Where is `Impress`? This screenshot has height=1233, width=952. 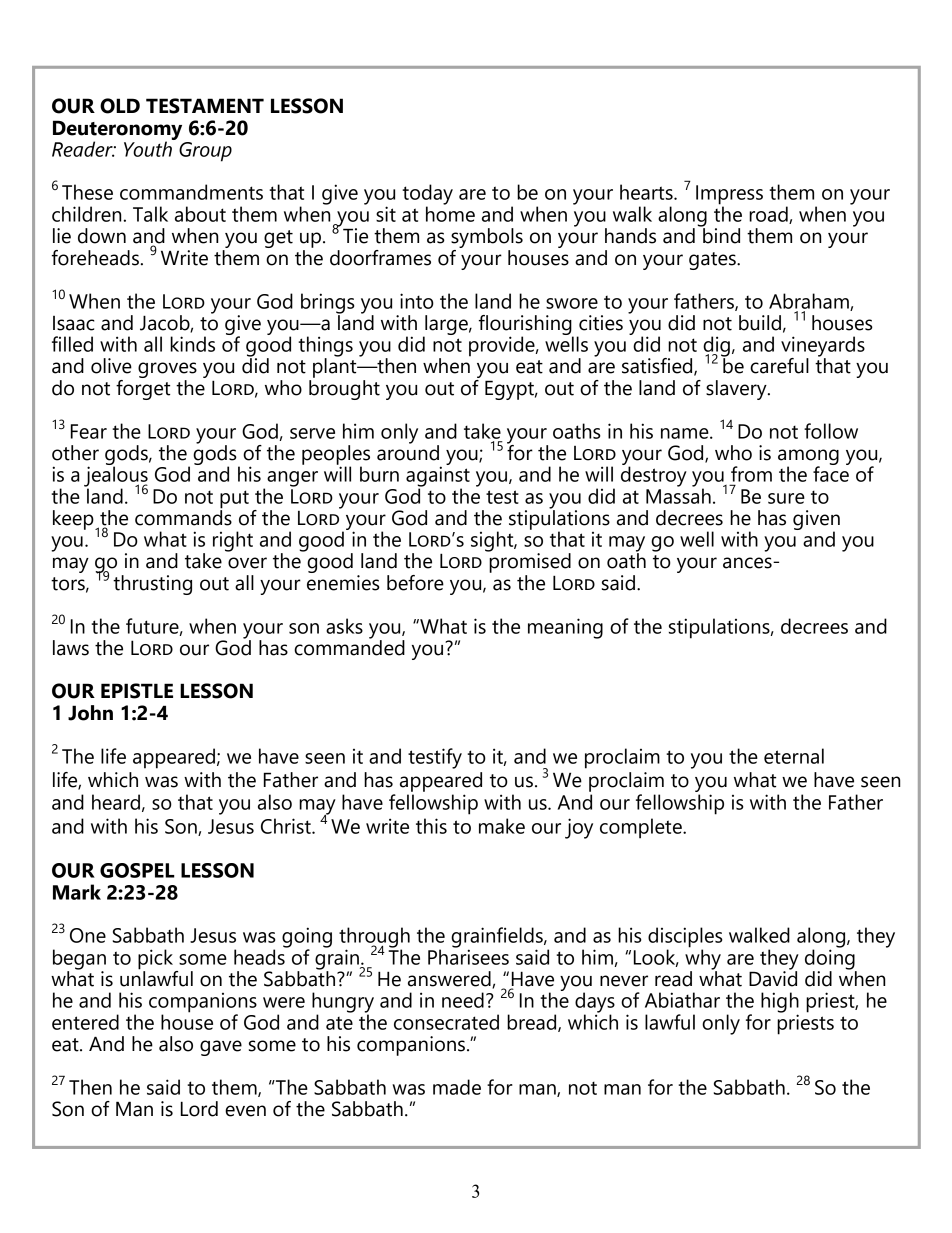 Impress is located at coordinates (729, 196).
